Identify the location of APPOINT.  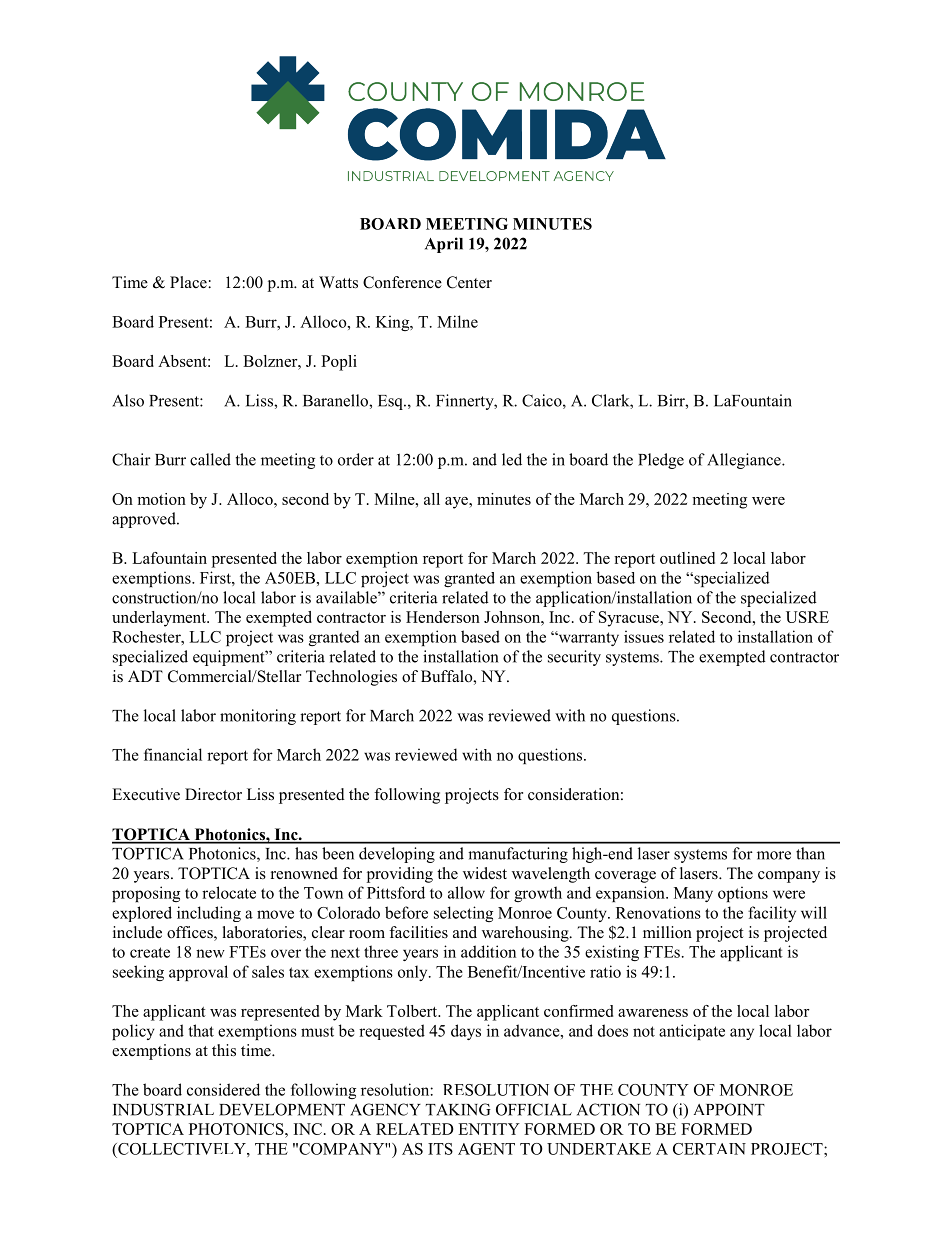
(729, 1109).
